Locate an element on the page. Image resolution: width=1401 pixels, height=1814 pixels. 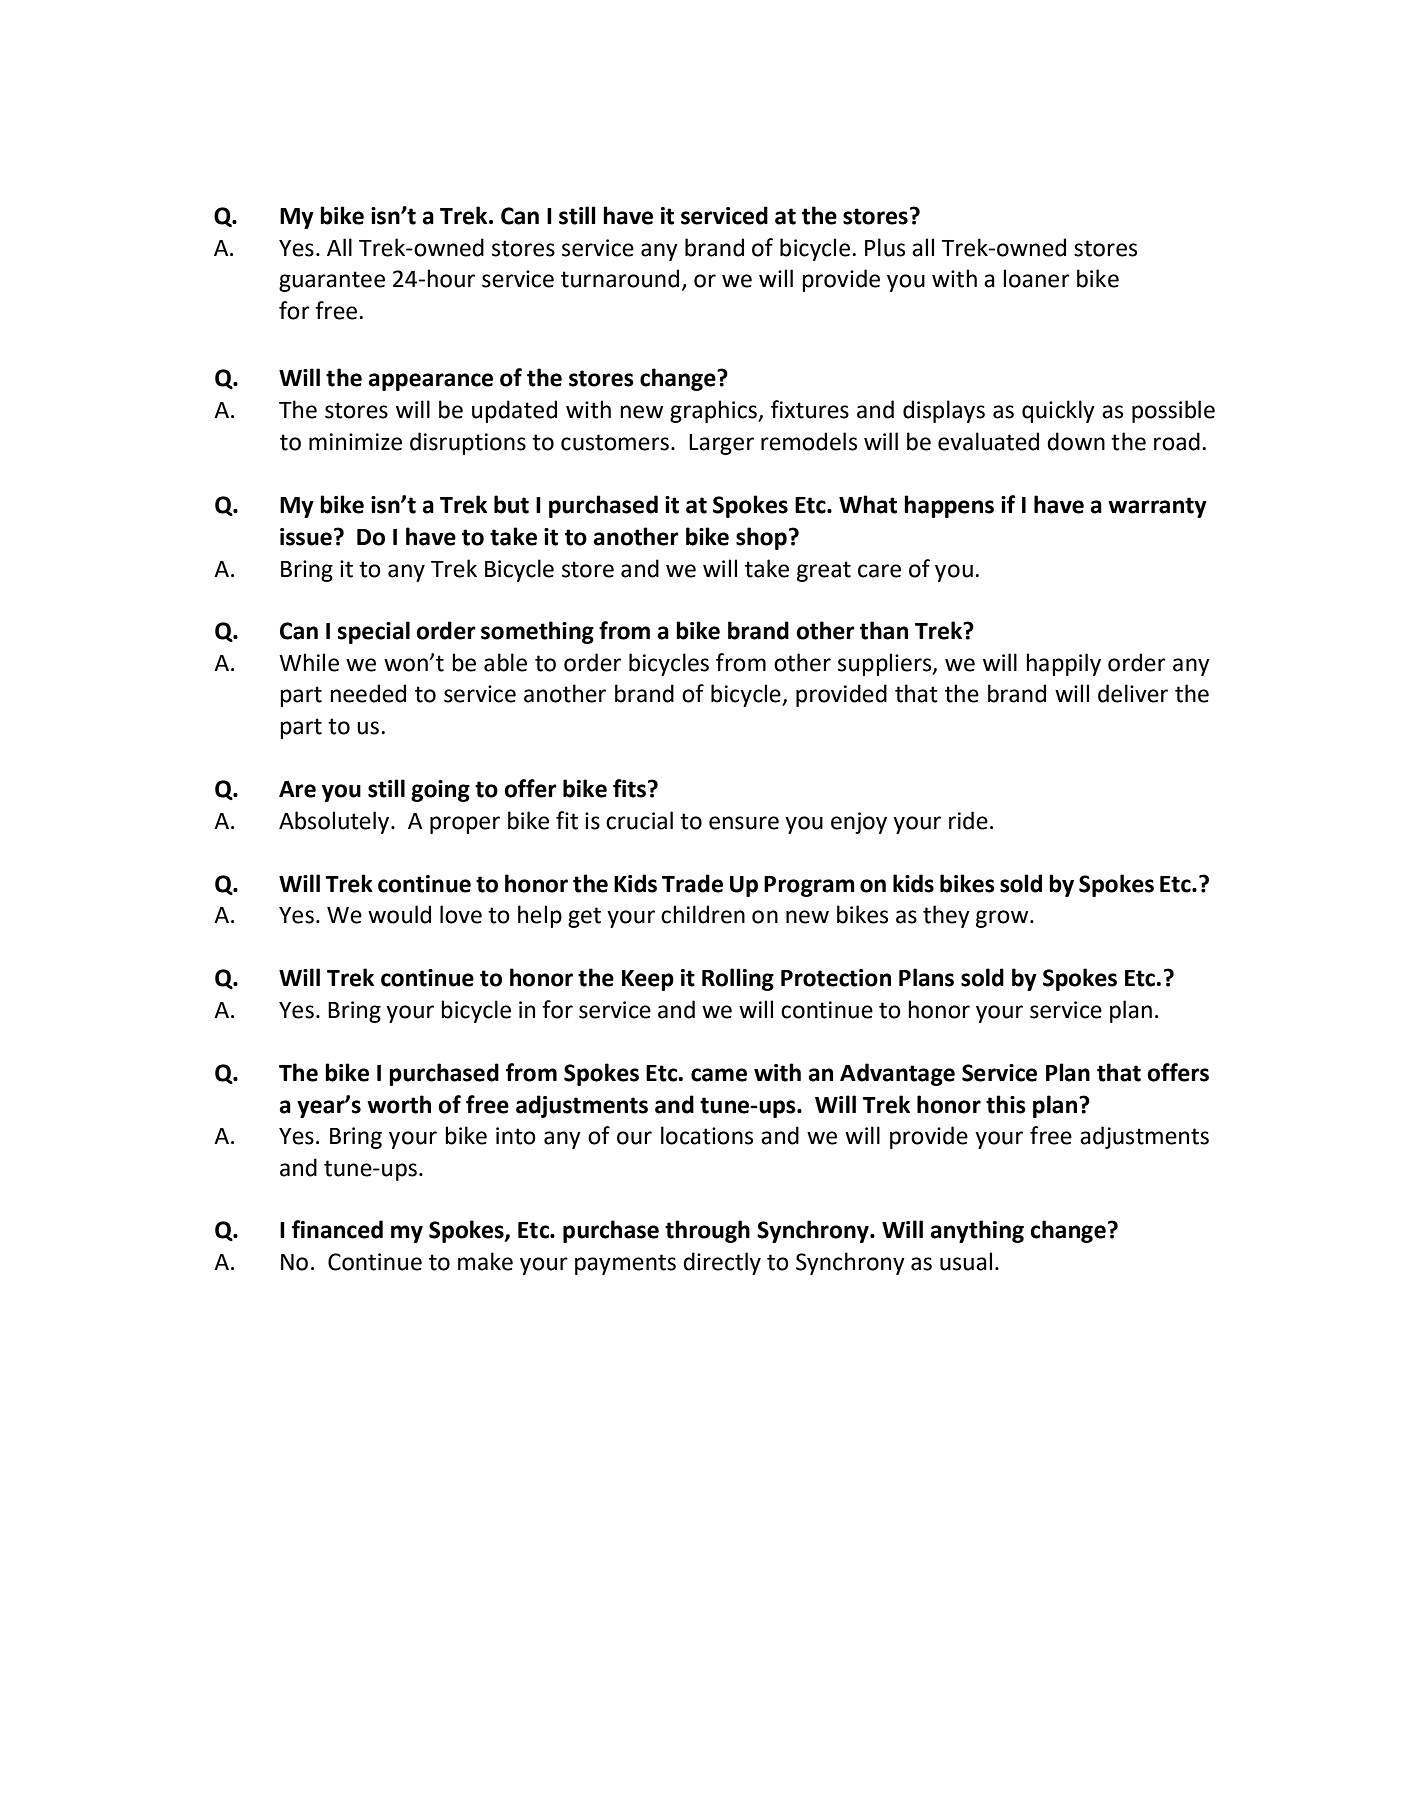
Rolling is located at coordinates (738, 979).
